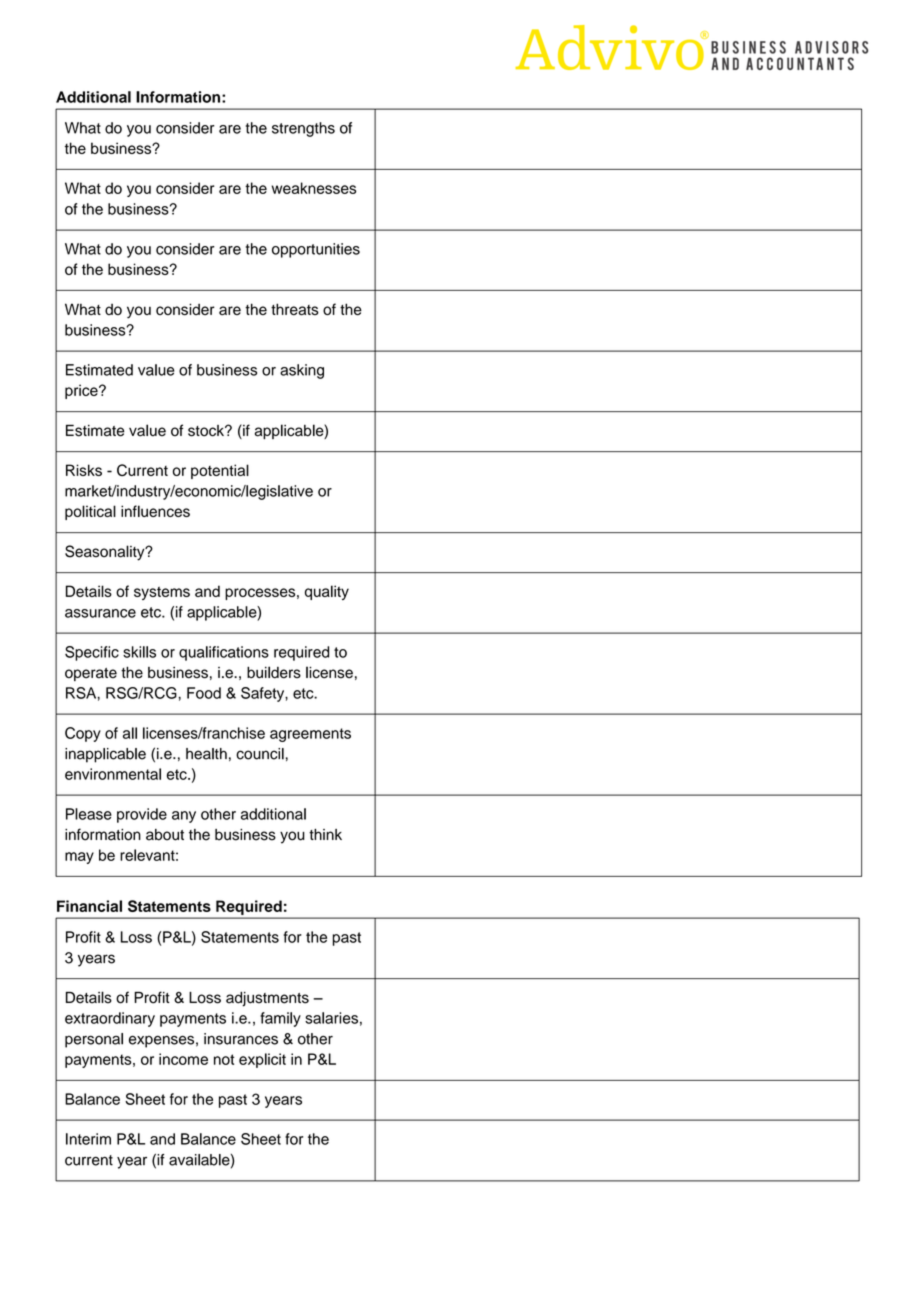 Image resolution: width=924 pixels, height=1308 pixels. What do you see at coordinates (82, 391) in the document?
I see `price` at bounding box center [82, 391].
